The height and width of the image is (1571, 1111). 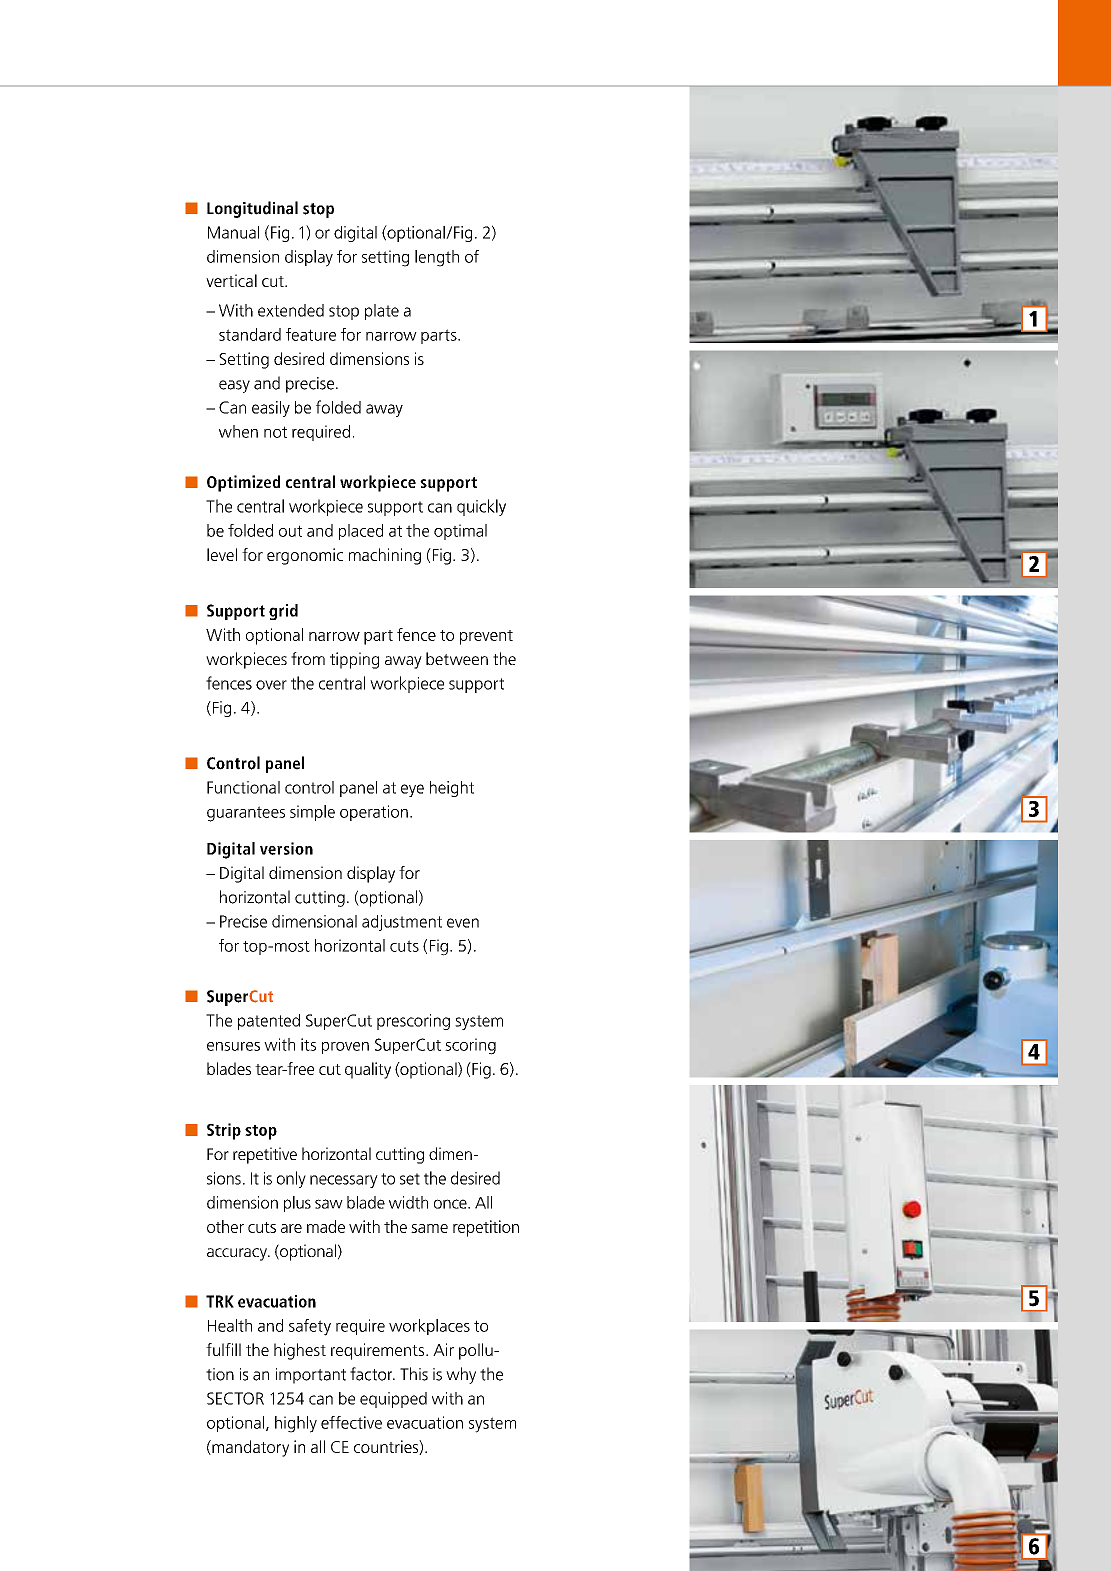 I want to click on tipping, so click(x=354, y=660).
